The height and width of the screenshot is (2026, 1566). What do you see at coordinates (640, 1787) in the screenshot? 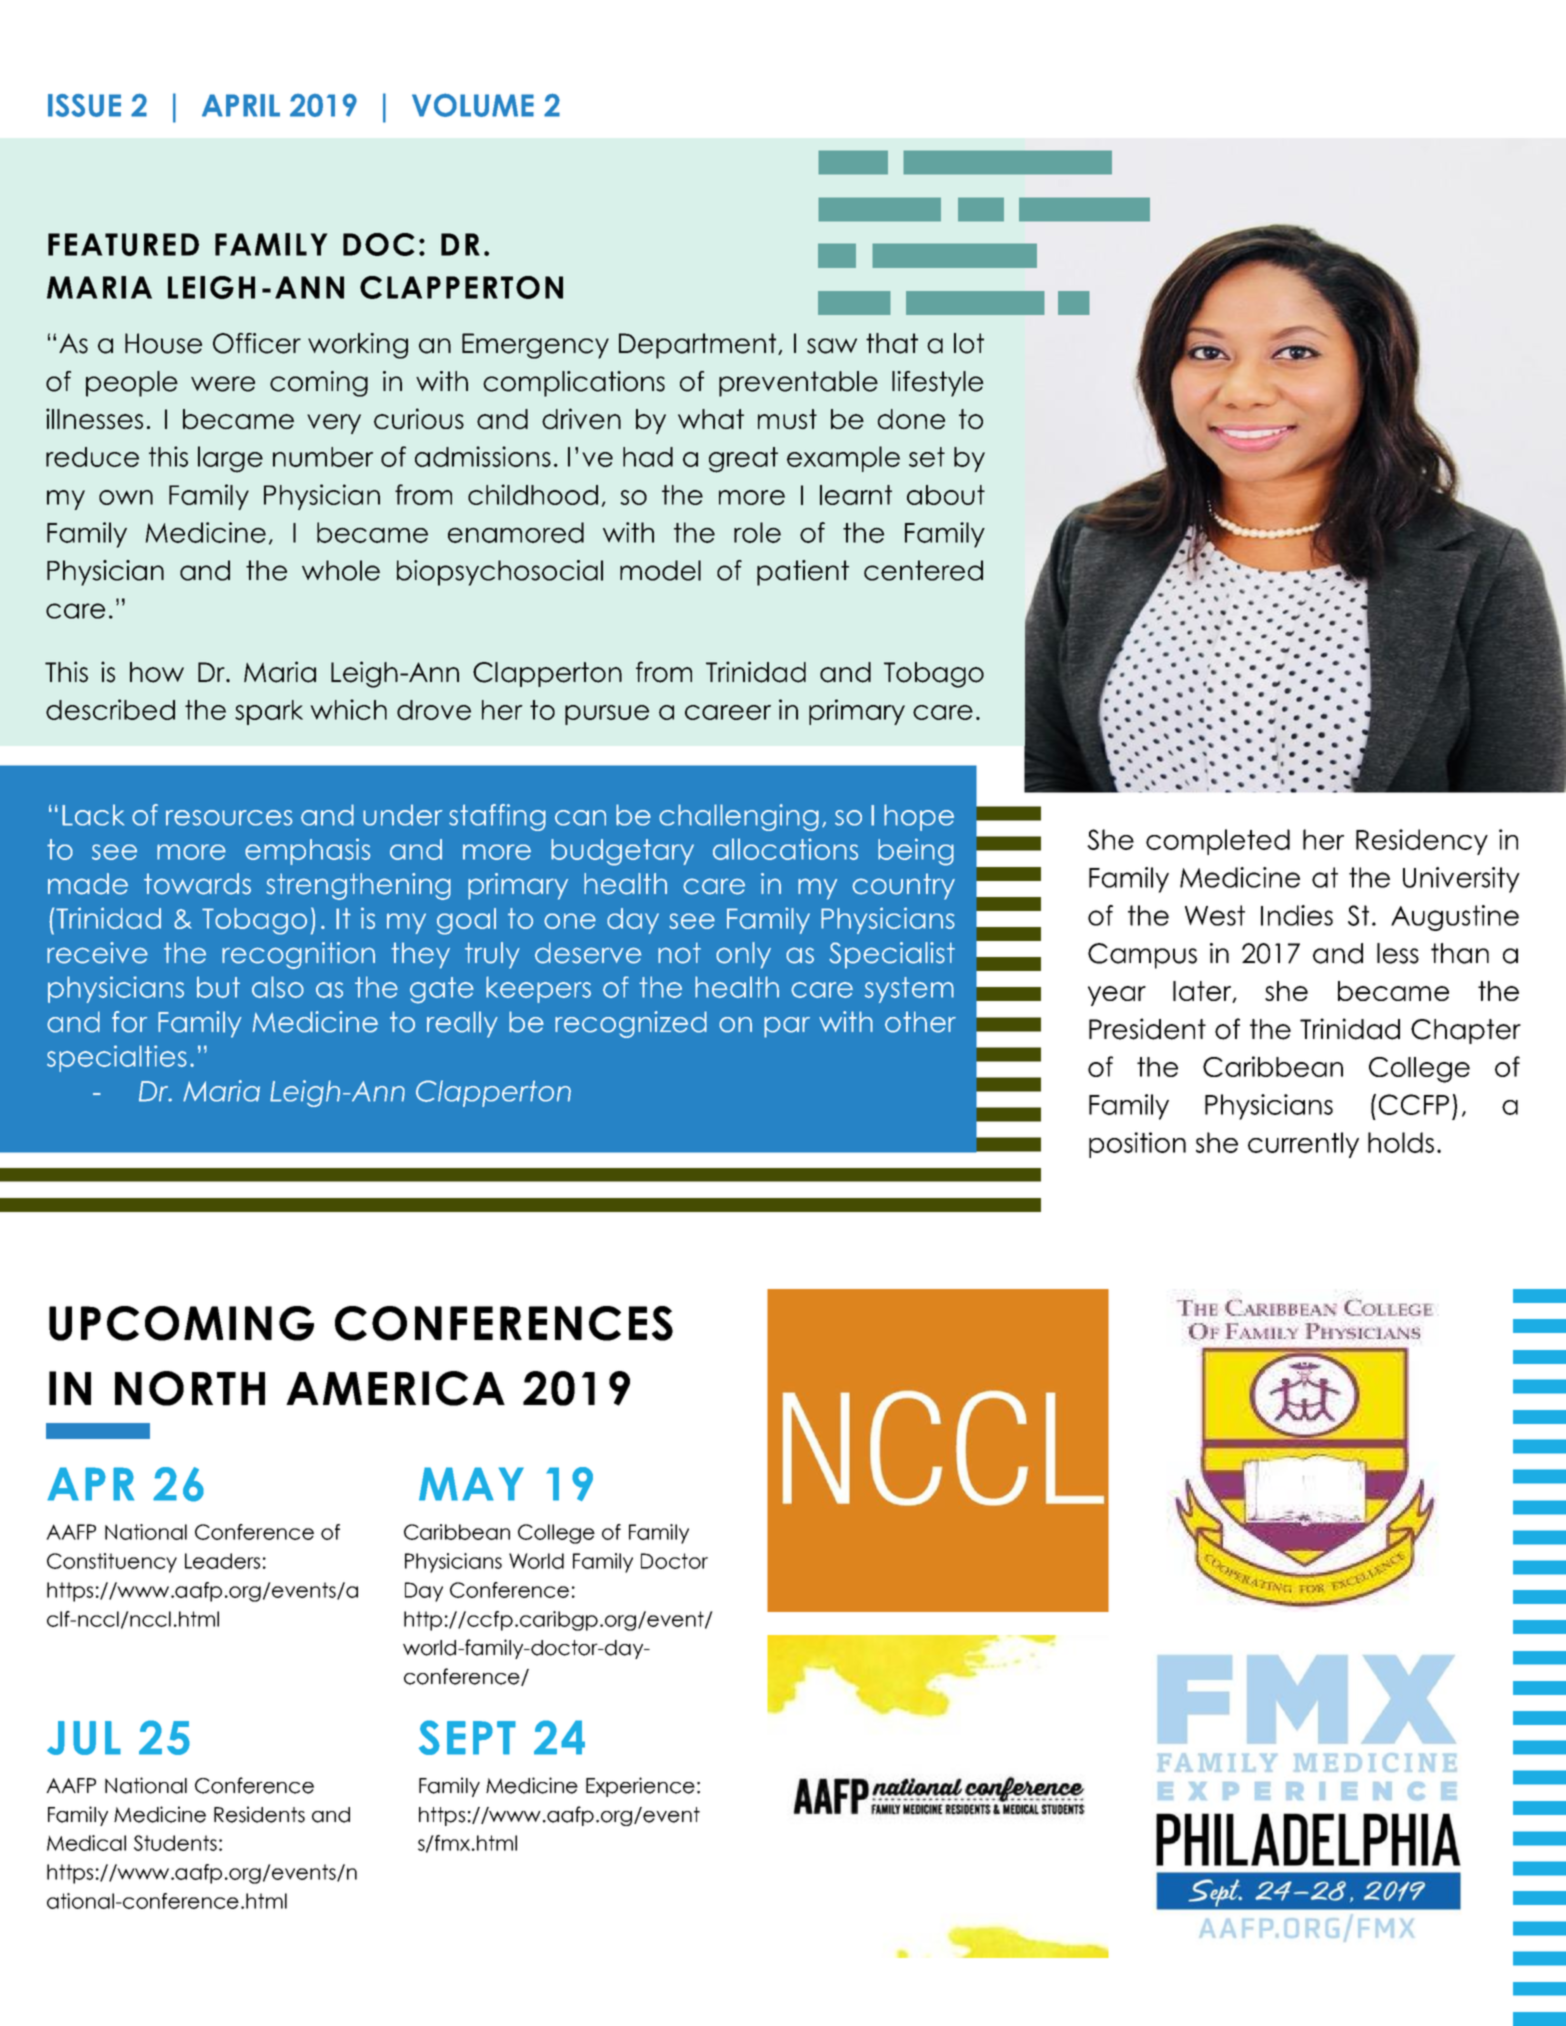
I see `Experience` at bounding box center [640, 1787].
